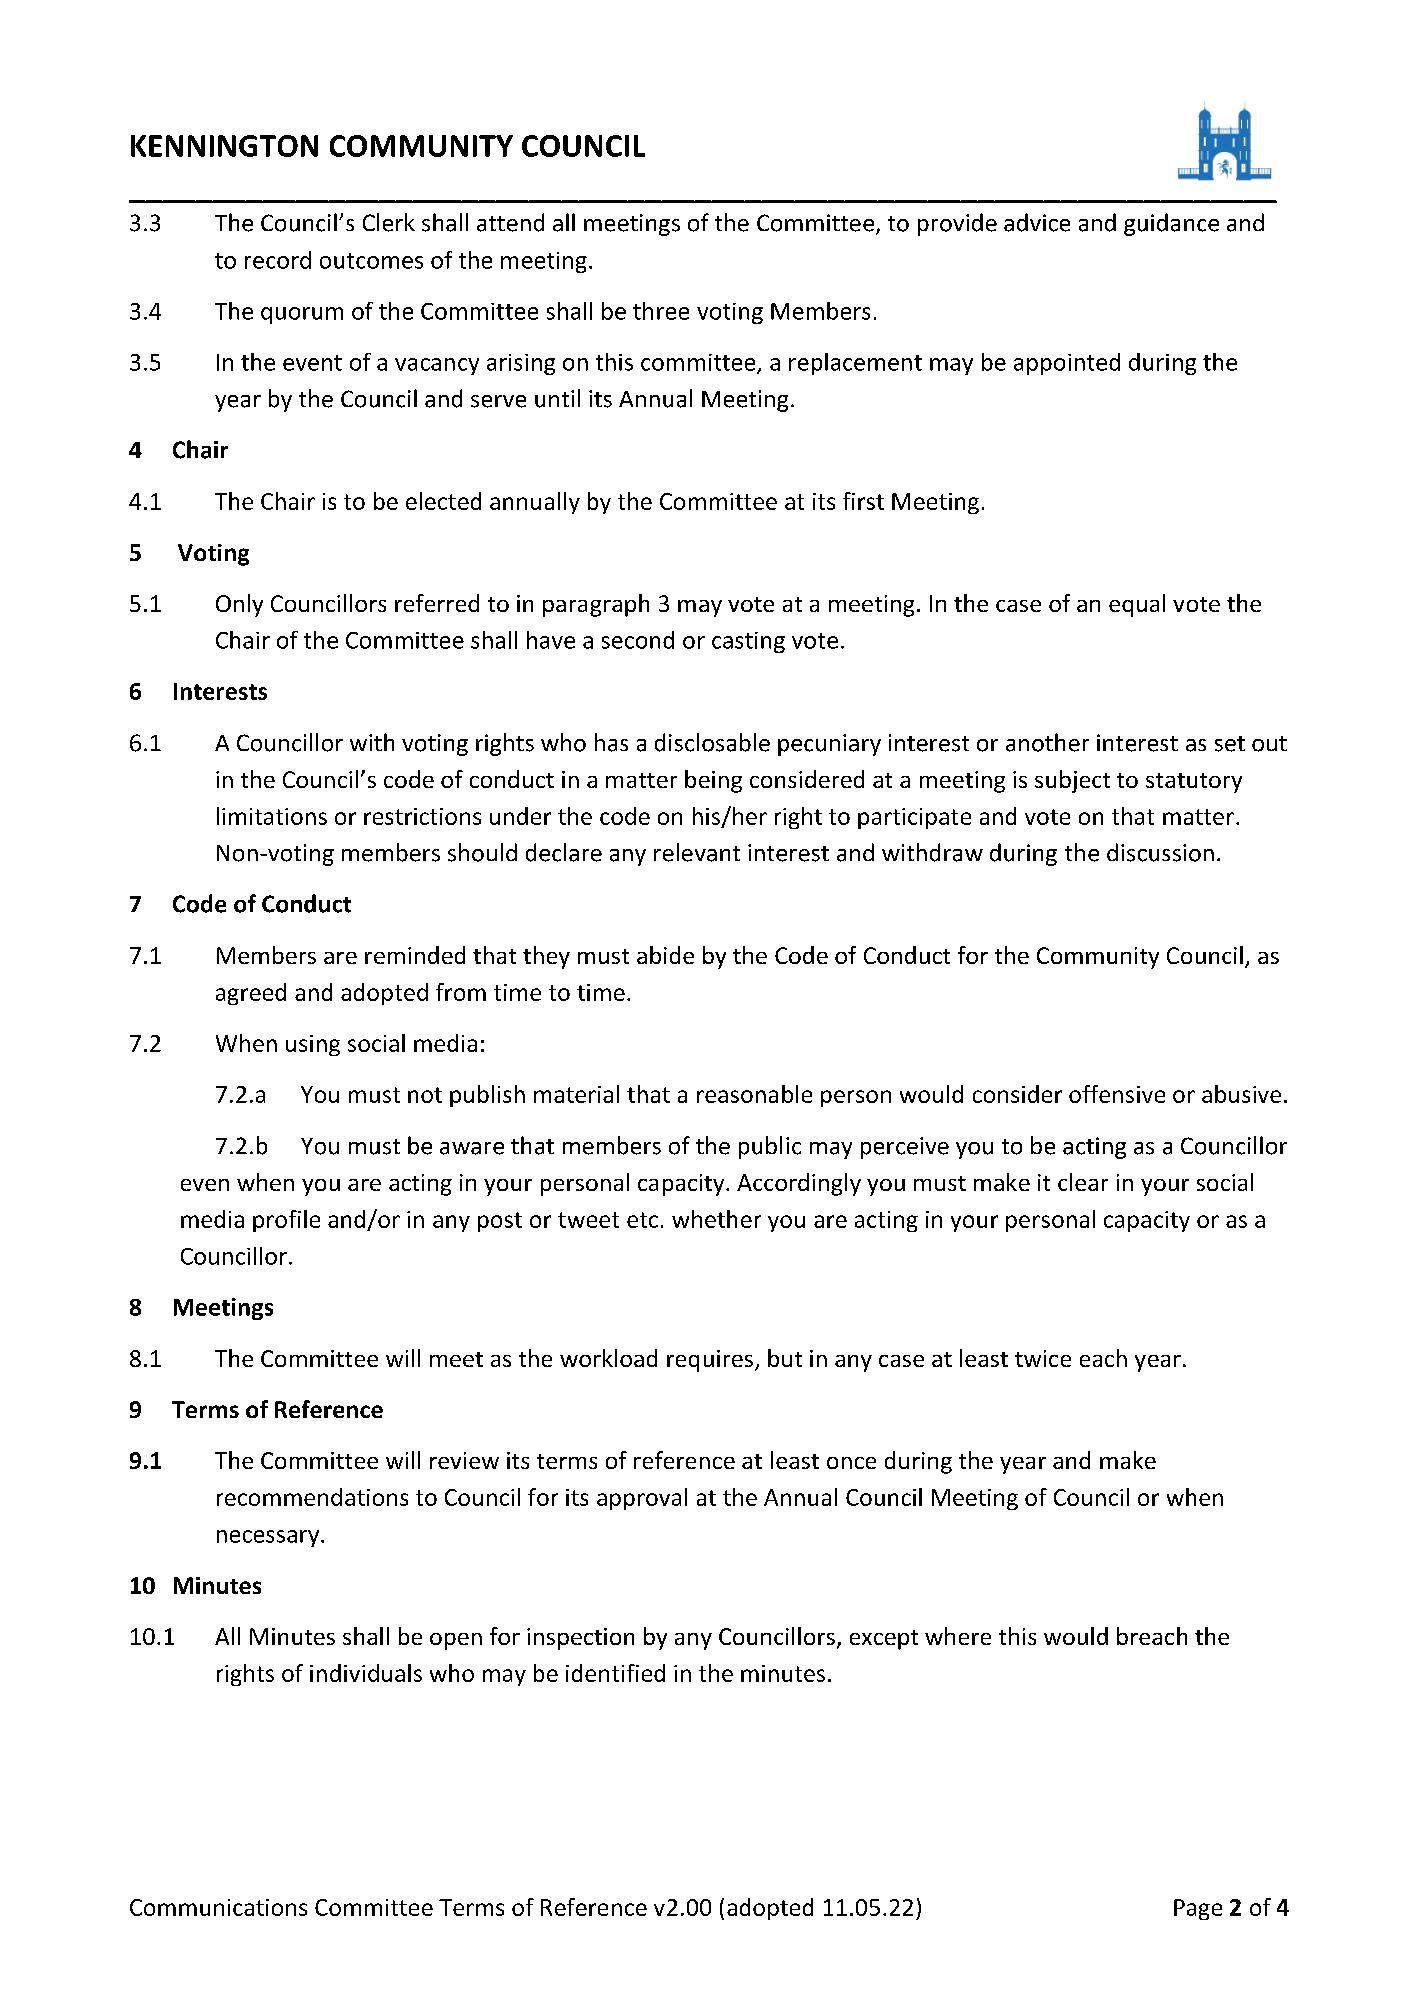 The height and width of the screenshot is (2007, 1420). I want to click on Communications, so click(218, 1907).
